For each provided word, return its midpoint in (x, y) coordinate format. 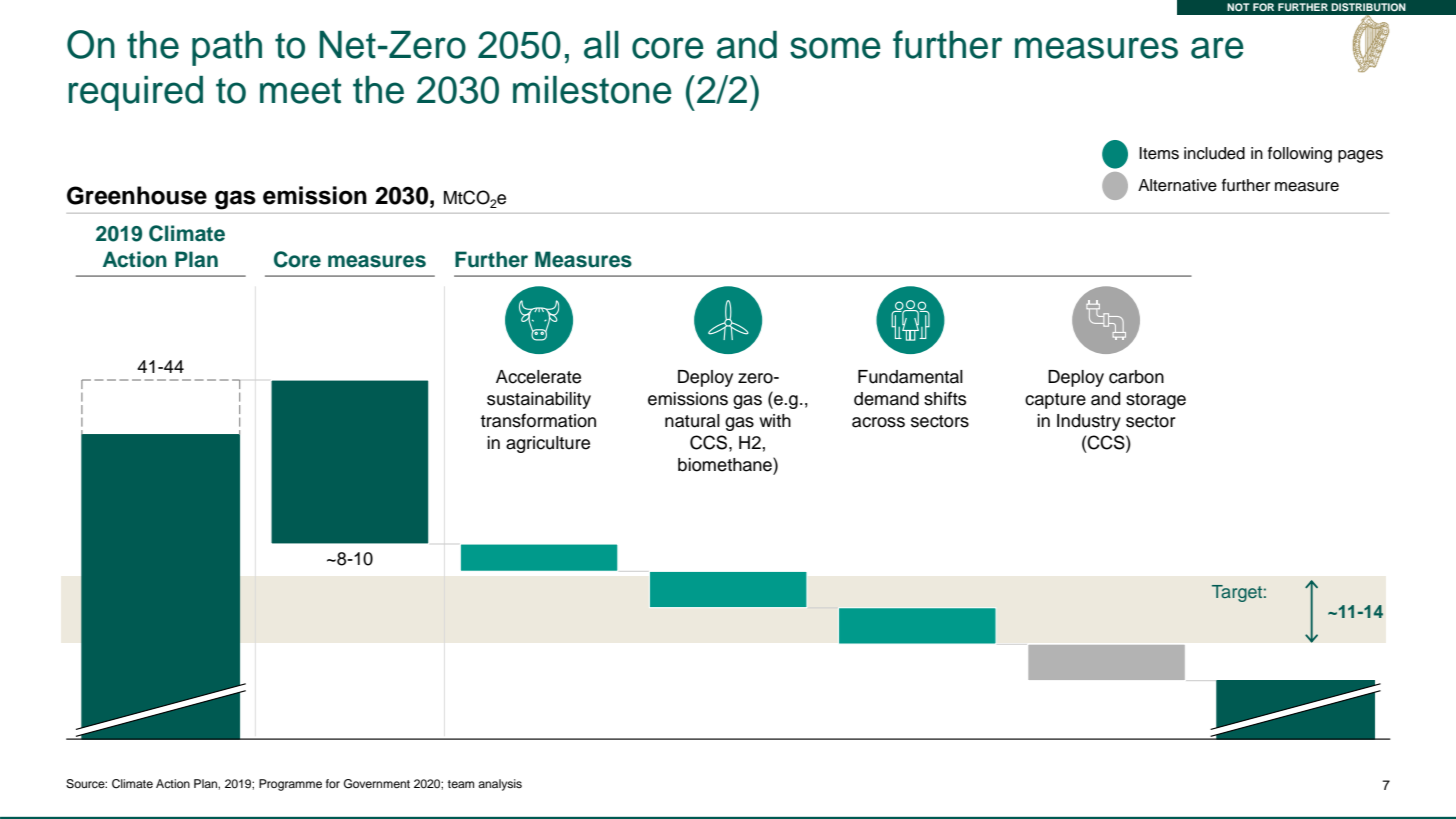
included (1214, 153)
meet (300, 91)
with (775, 420)
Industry (1089, 422)
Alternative (1177, 185)
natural (692, 421)
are (1217, 48)
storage (1156, 401)
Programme (290, 785)
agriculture (548, 444)
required (136, 93)
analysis (500, 785)
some (835, 48)
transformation (538, 420)
